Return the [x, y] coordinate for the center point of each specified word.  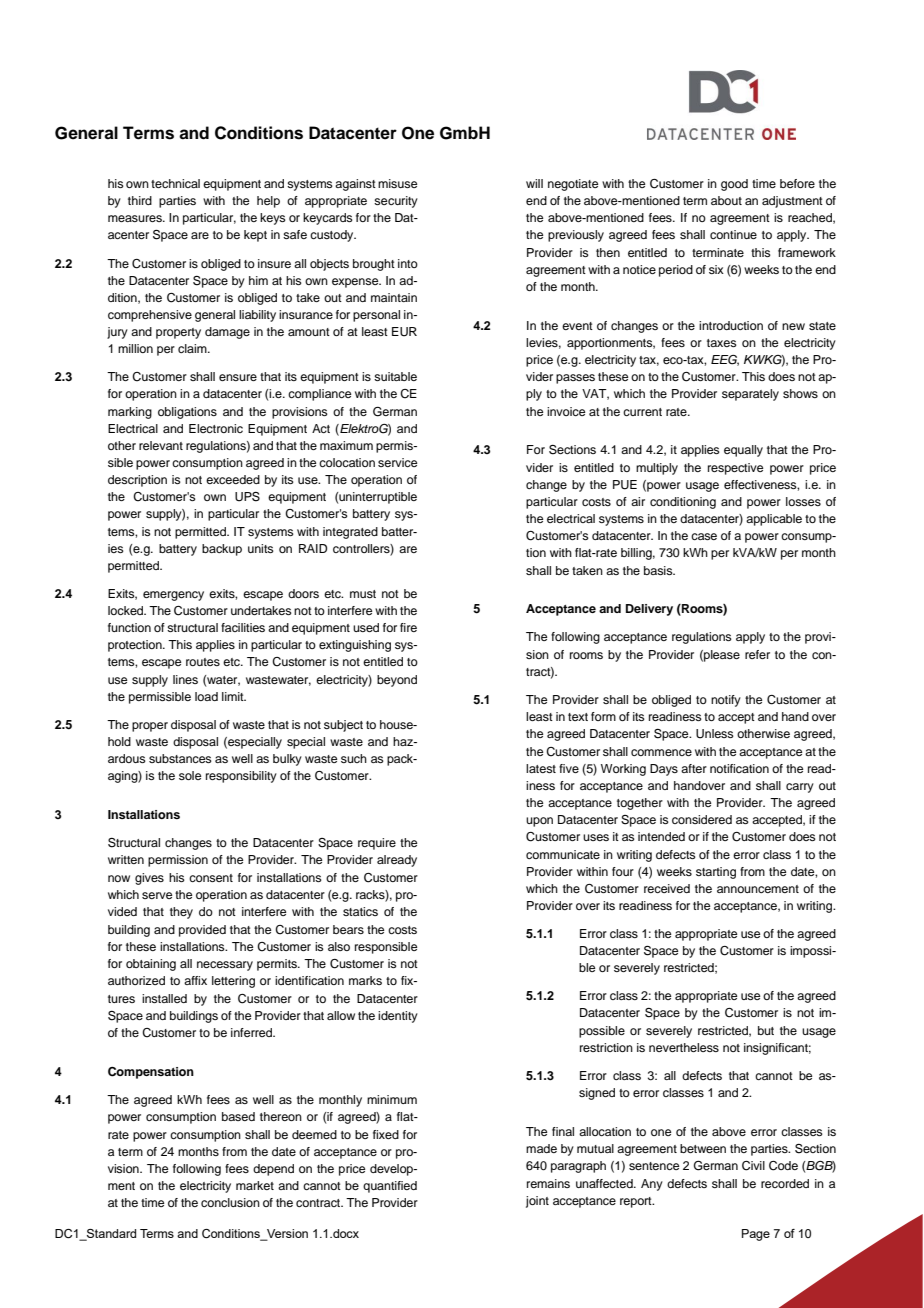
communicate [563, 854]
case [704, 536]
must [363, 594]
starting [716, 873]
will [534, 183]
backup [222, 550]
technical [175, 183]
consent [211, 878]
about [726, 200]
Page [756, 1235]
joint [537, 1202]
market [255, 1185]
